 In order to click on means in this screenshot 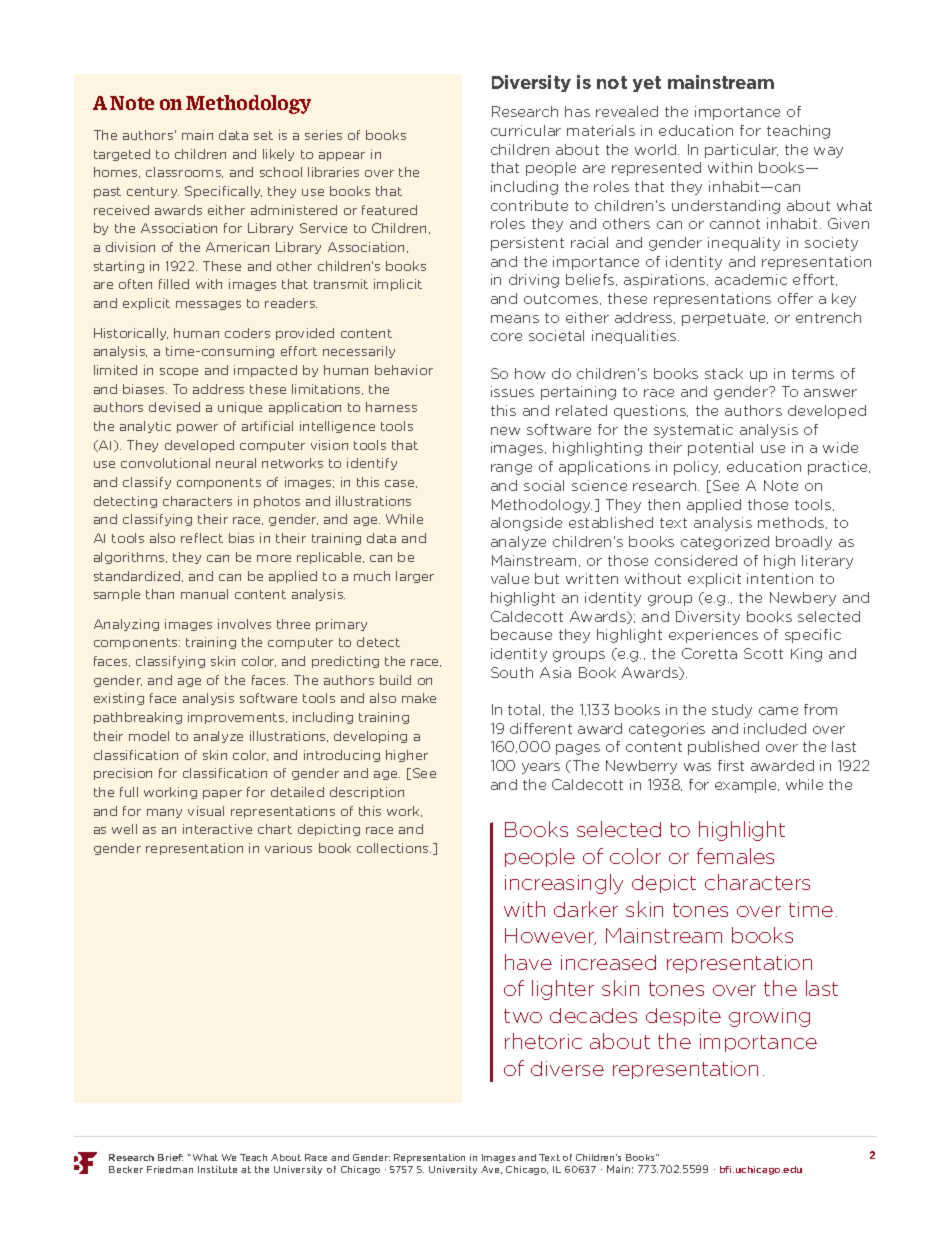, I will do `click(515, 319)`.
